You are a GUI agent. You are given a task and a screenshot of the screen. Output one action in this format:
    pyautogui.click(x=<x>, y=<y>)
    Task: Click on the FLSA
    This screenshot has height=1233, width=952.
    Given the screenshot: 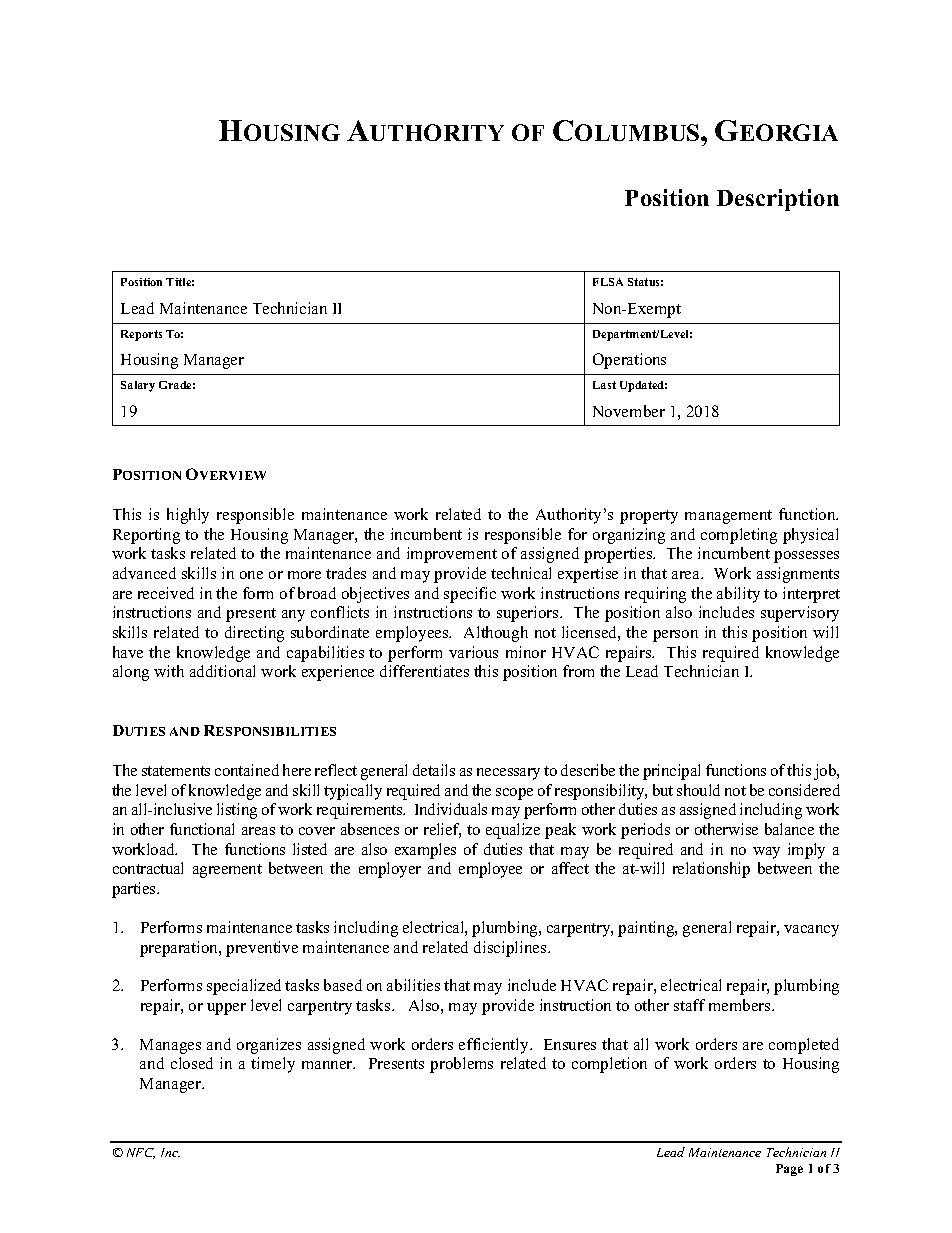 What is the action you would take?
    pyautogui.click(x=608, y=282)
